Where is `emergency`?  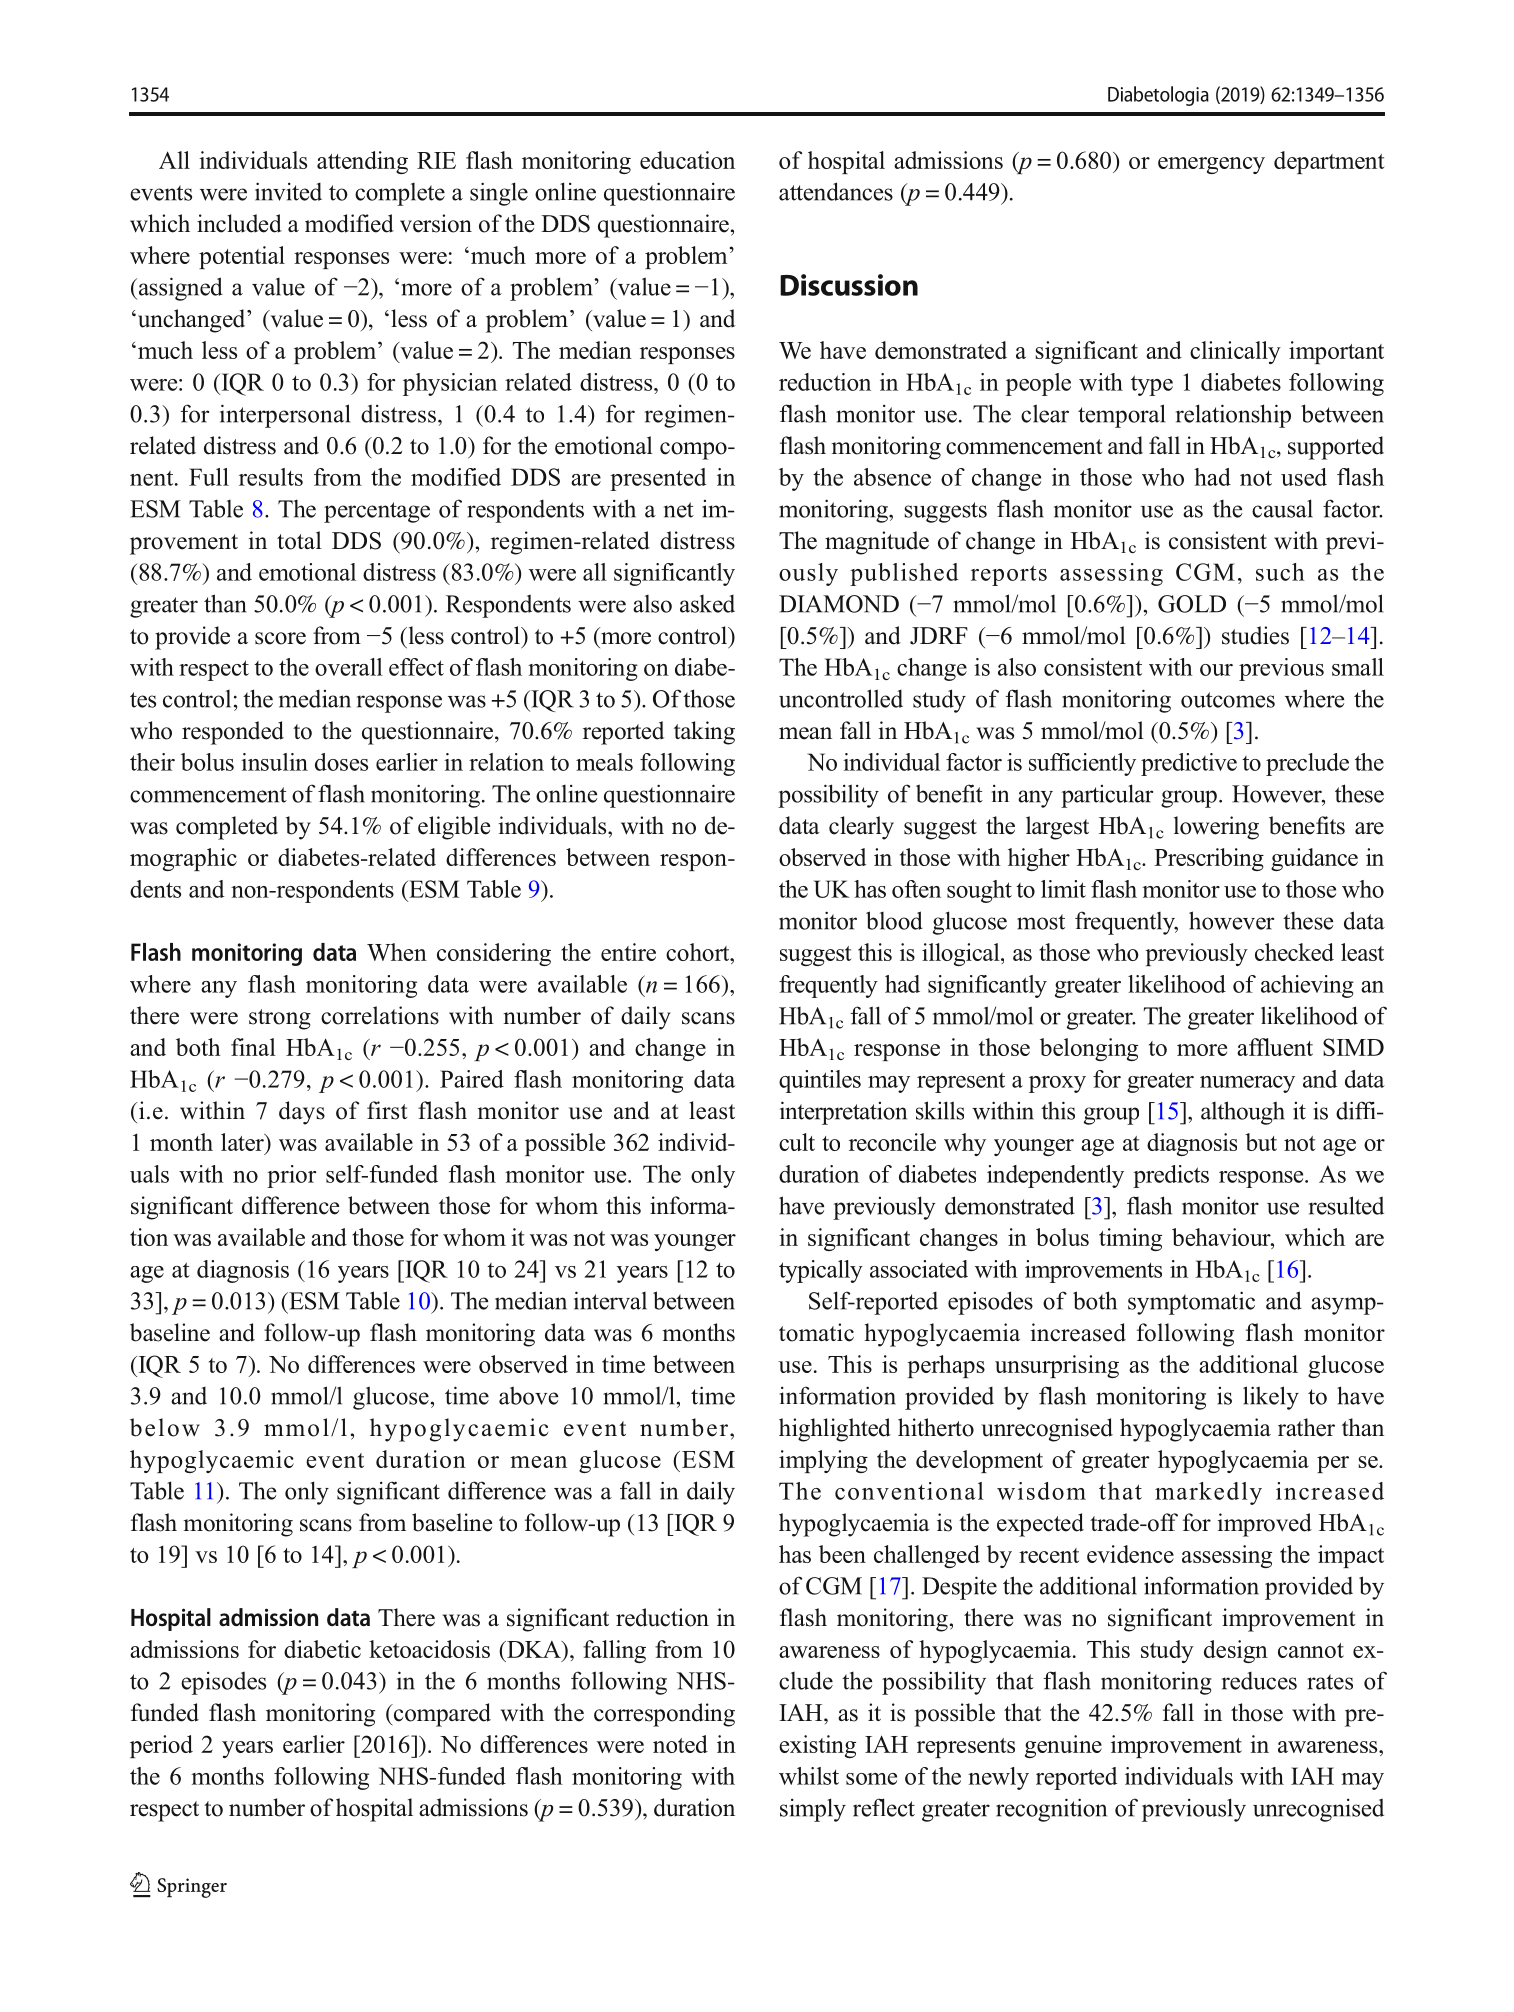
emergency is located at coordinates (1211, 165).
